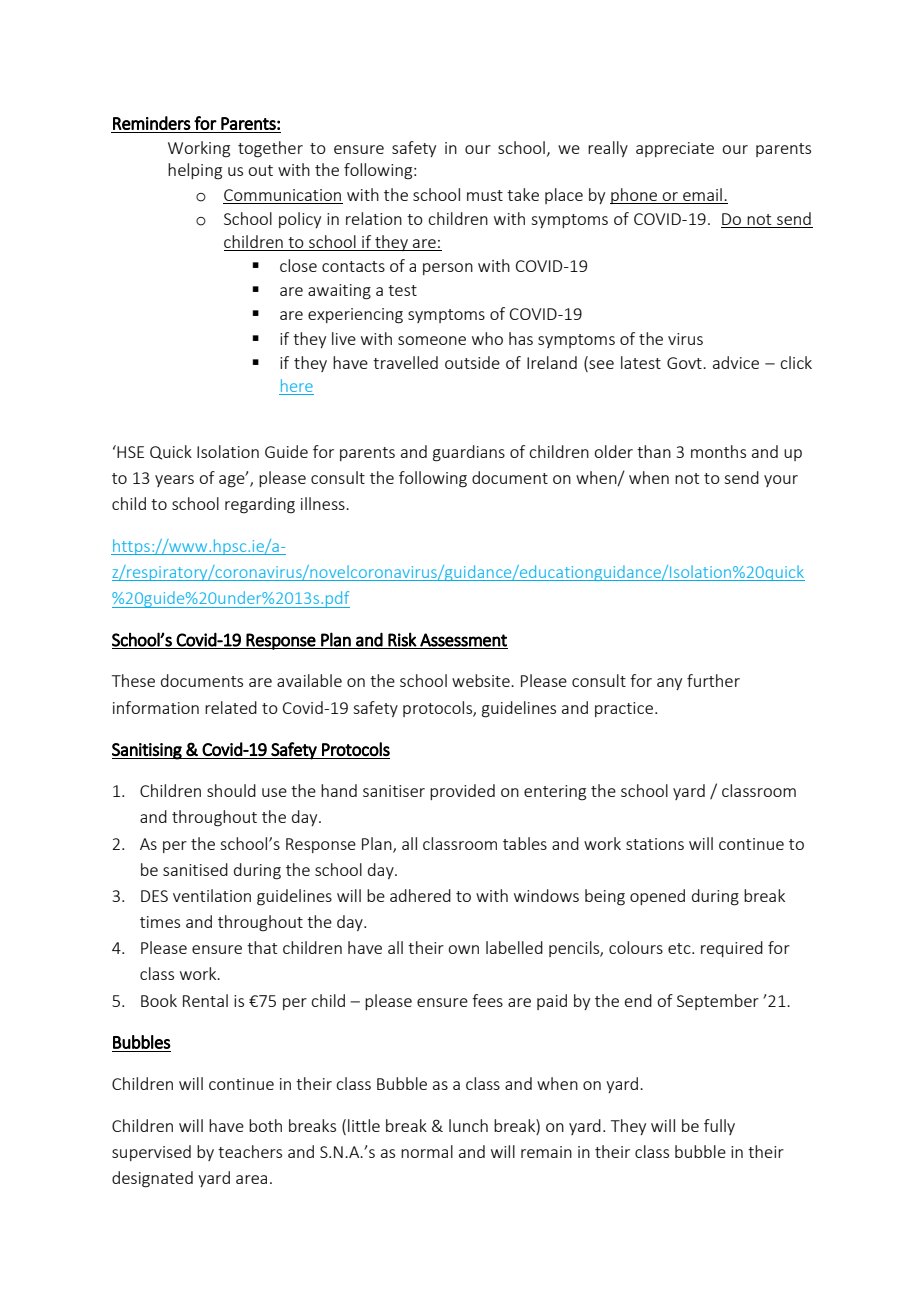  I want to click on guardians, so click(469, 453).
